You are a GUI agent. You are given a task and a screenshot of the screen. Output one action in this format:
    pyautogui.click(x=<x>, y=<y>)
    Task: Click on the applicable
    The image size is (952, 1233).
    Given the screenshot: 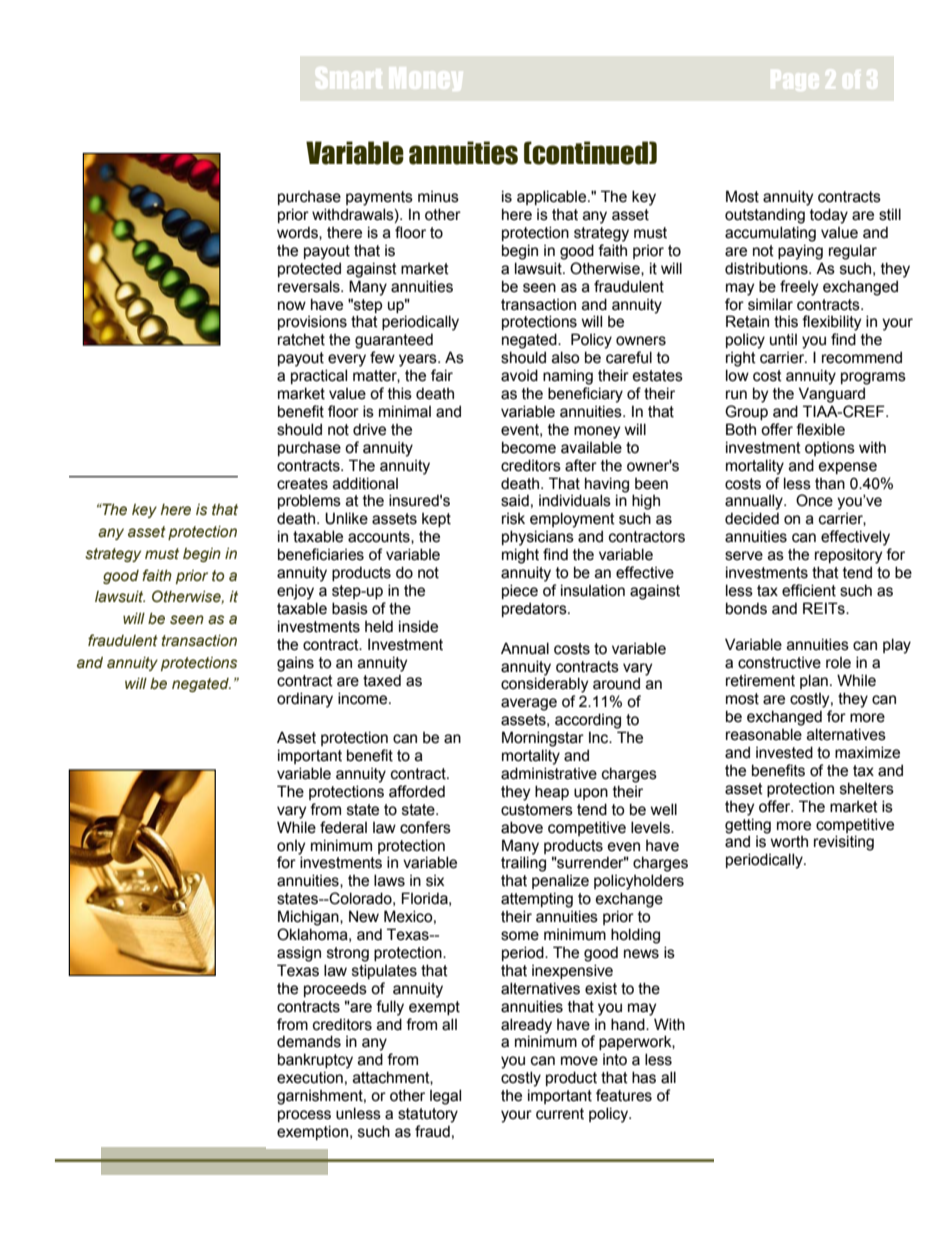 What is the action you would take?
    pyautogui.click(x=553, y=197)
